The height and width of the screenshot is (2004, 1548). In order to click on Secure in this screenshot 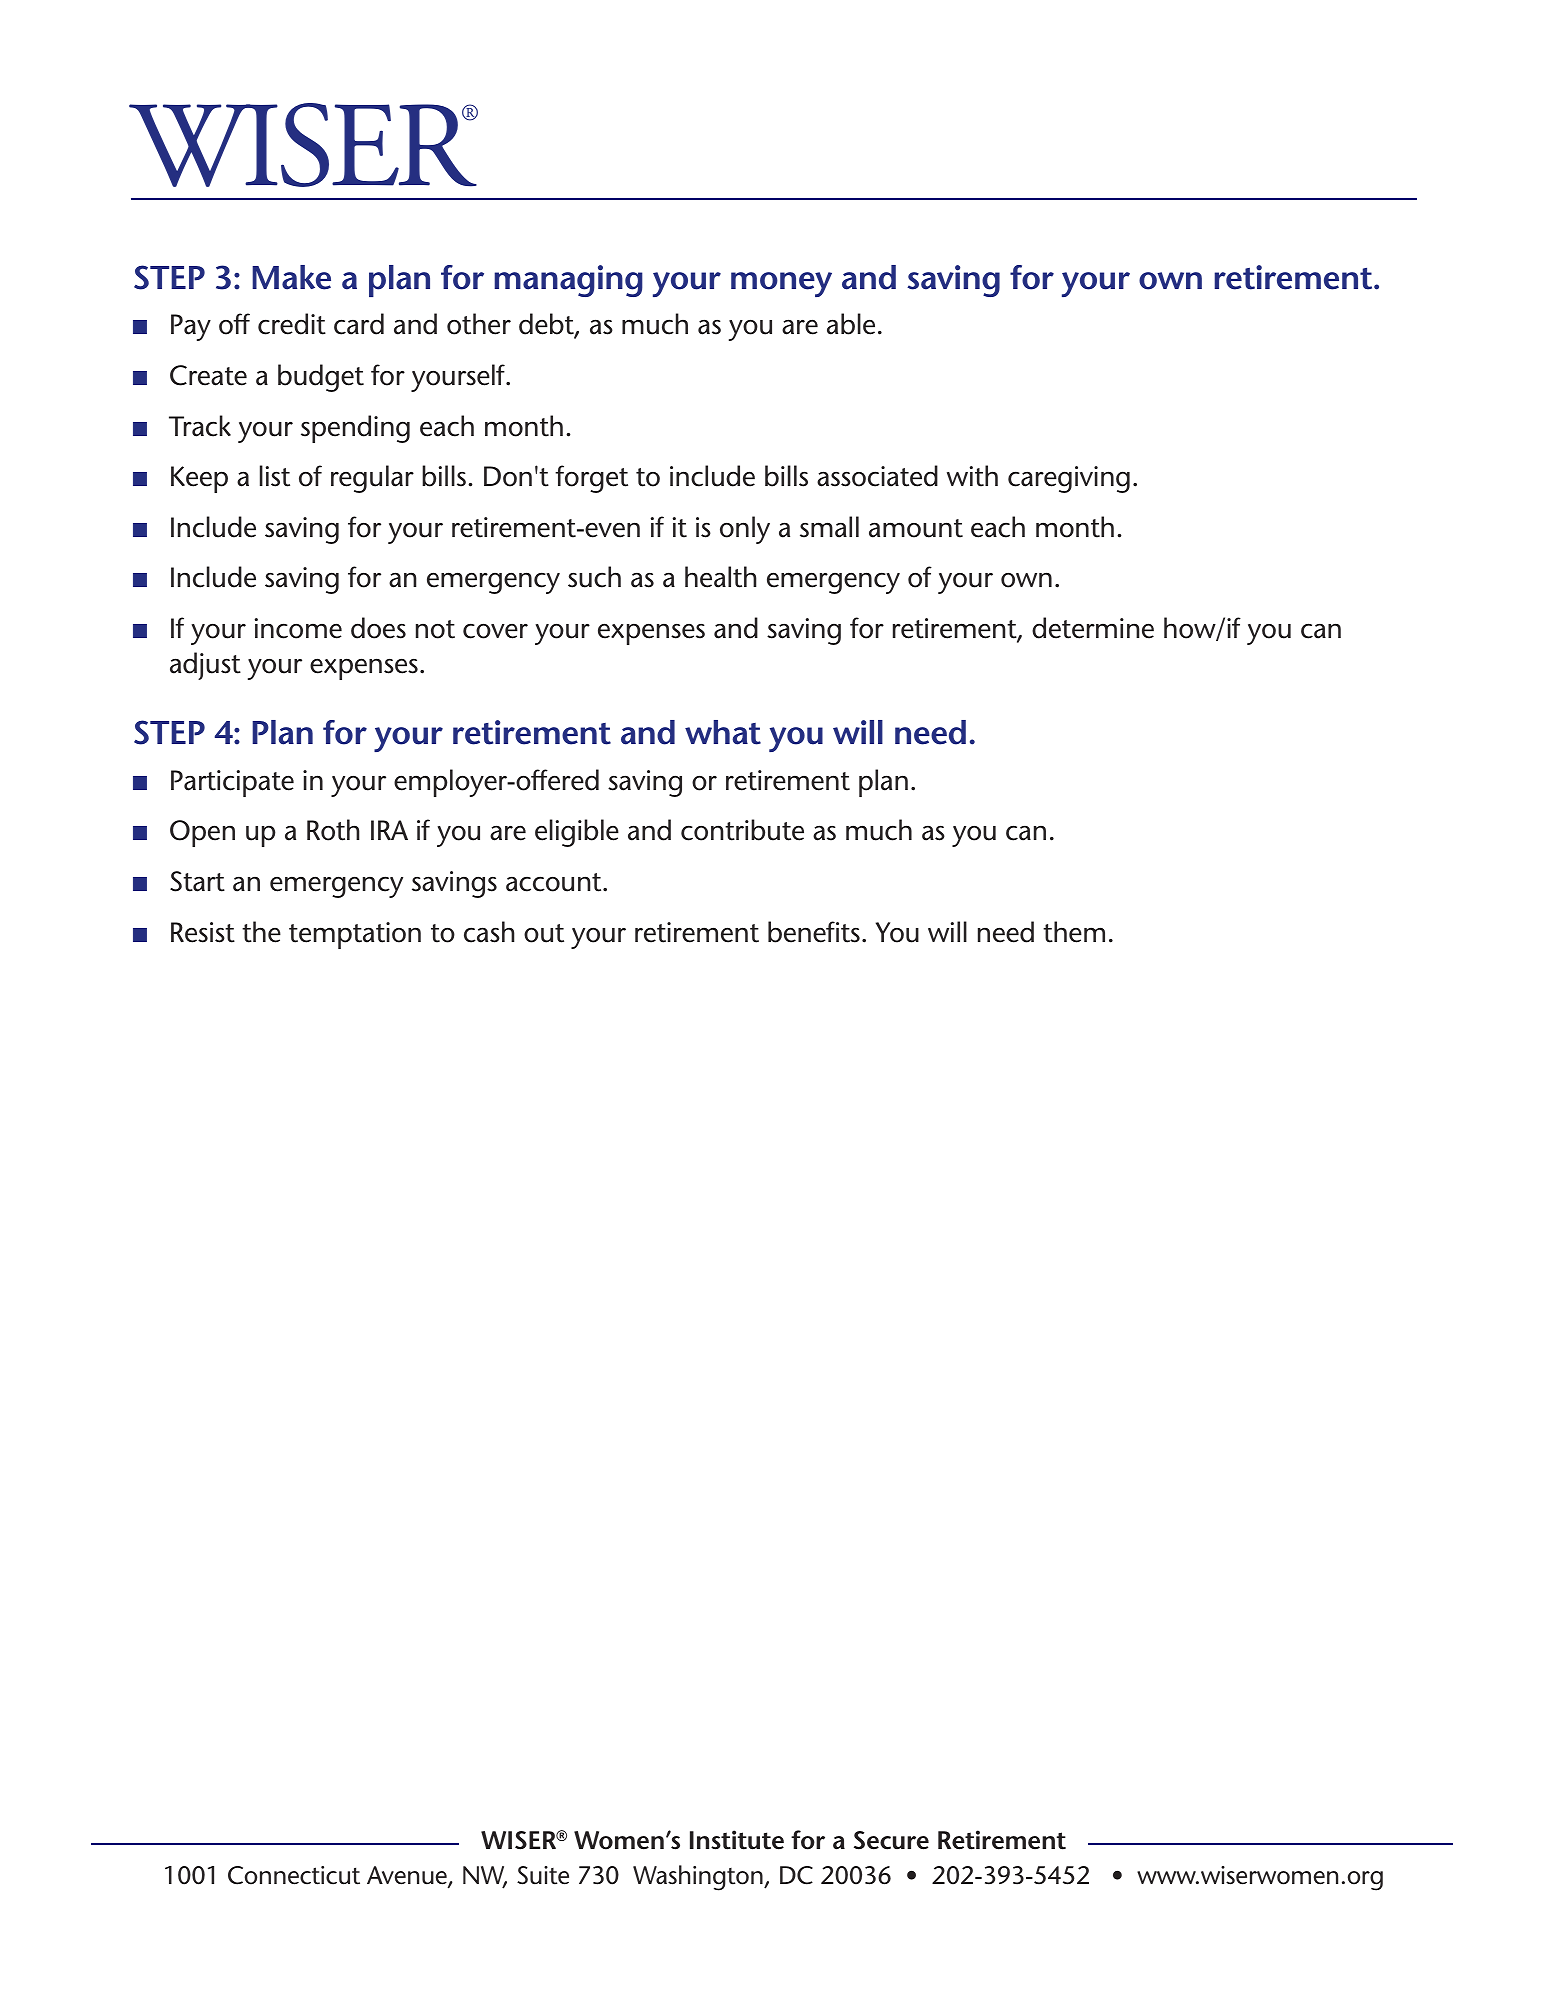, I will do `click(891, 1840)`.
